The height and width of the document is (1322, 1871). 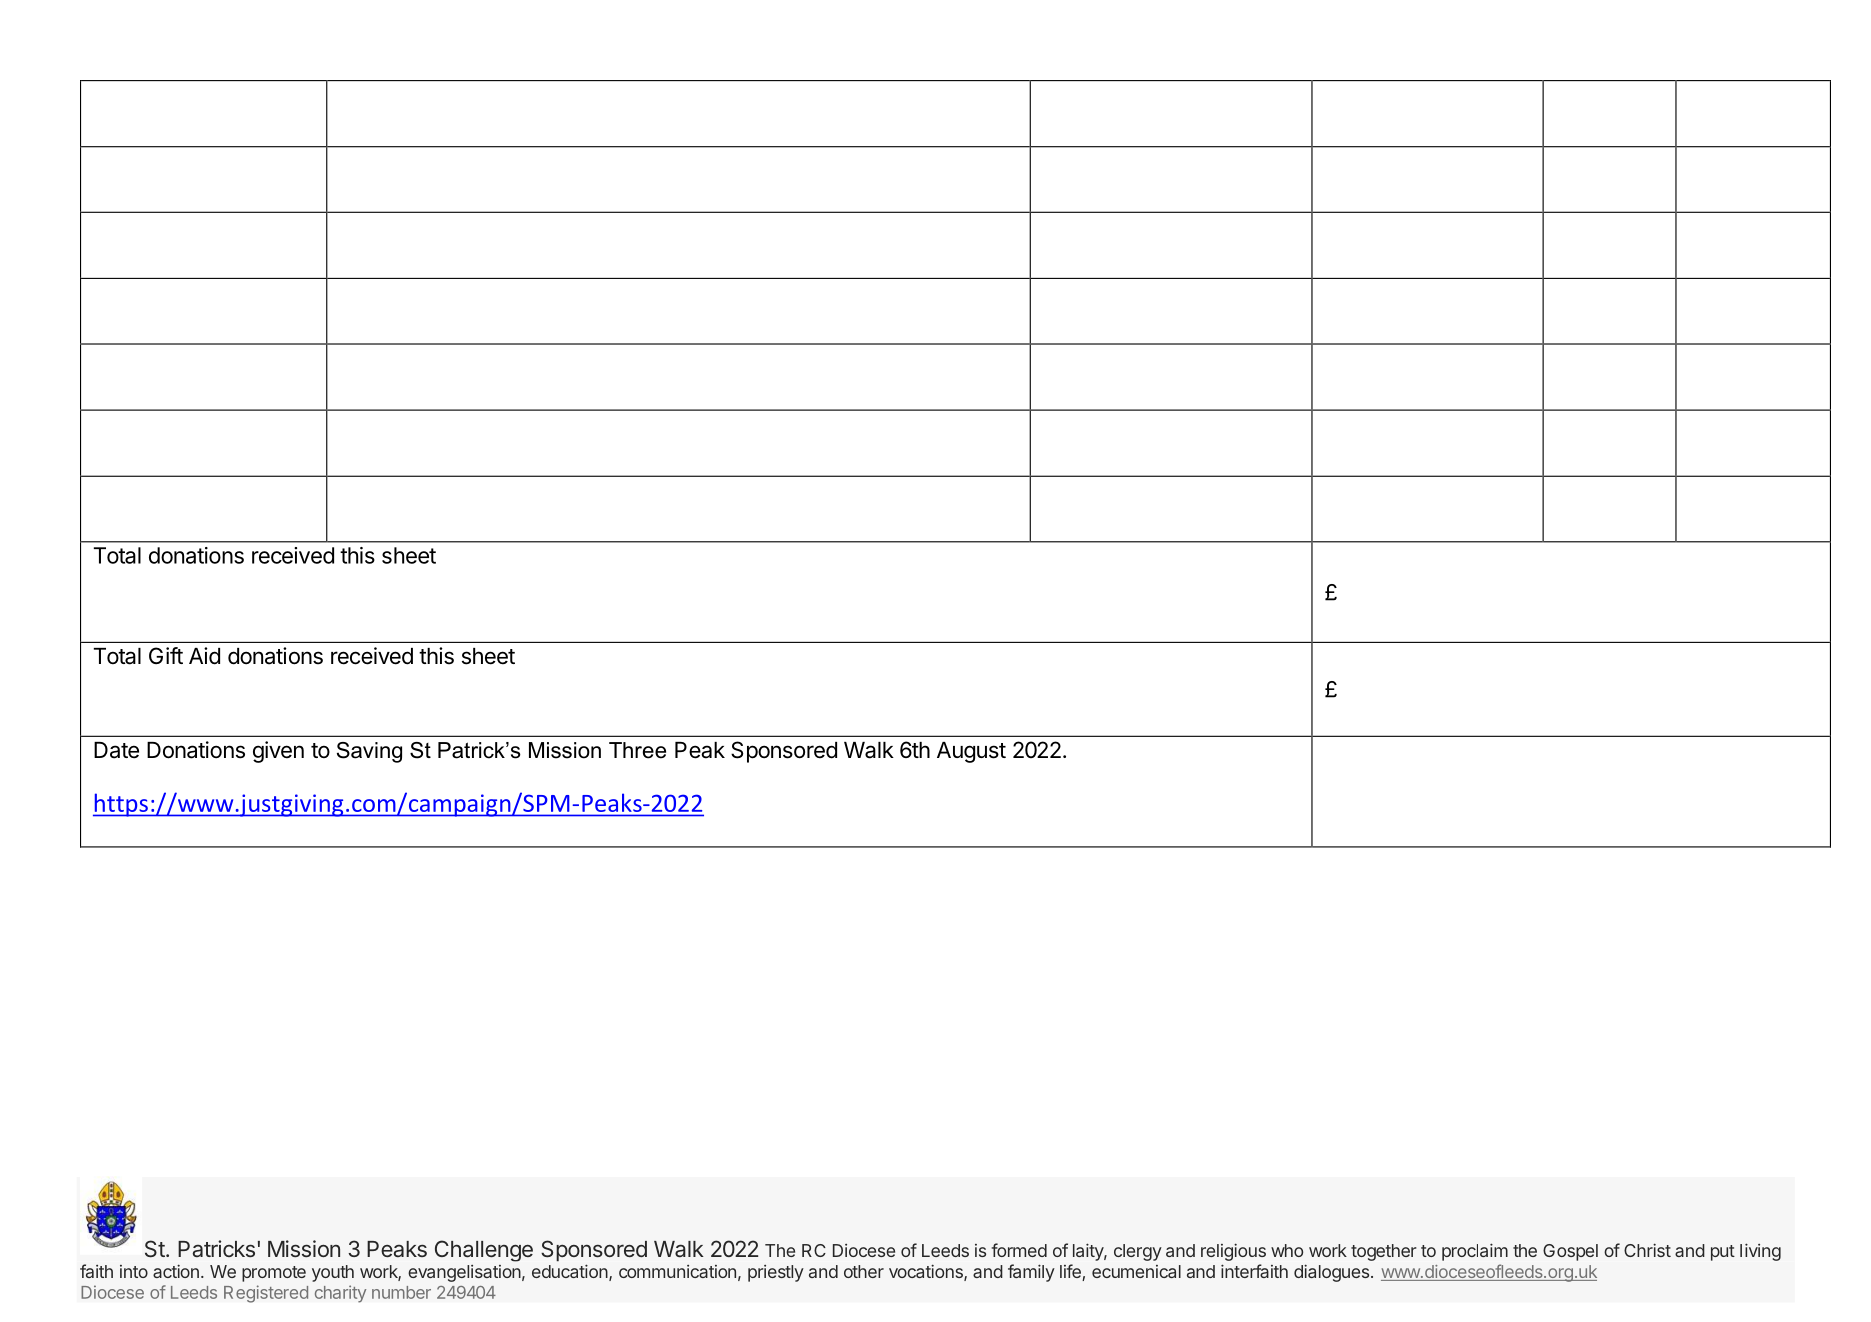 What do you see at coordinates (1647, 1250) in the document?
I see `Christ` at bounding box center [1647, 1250].
